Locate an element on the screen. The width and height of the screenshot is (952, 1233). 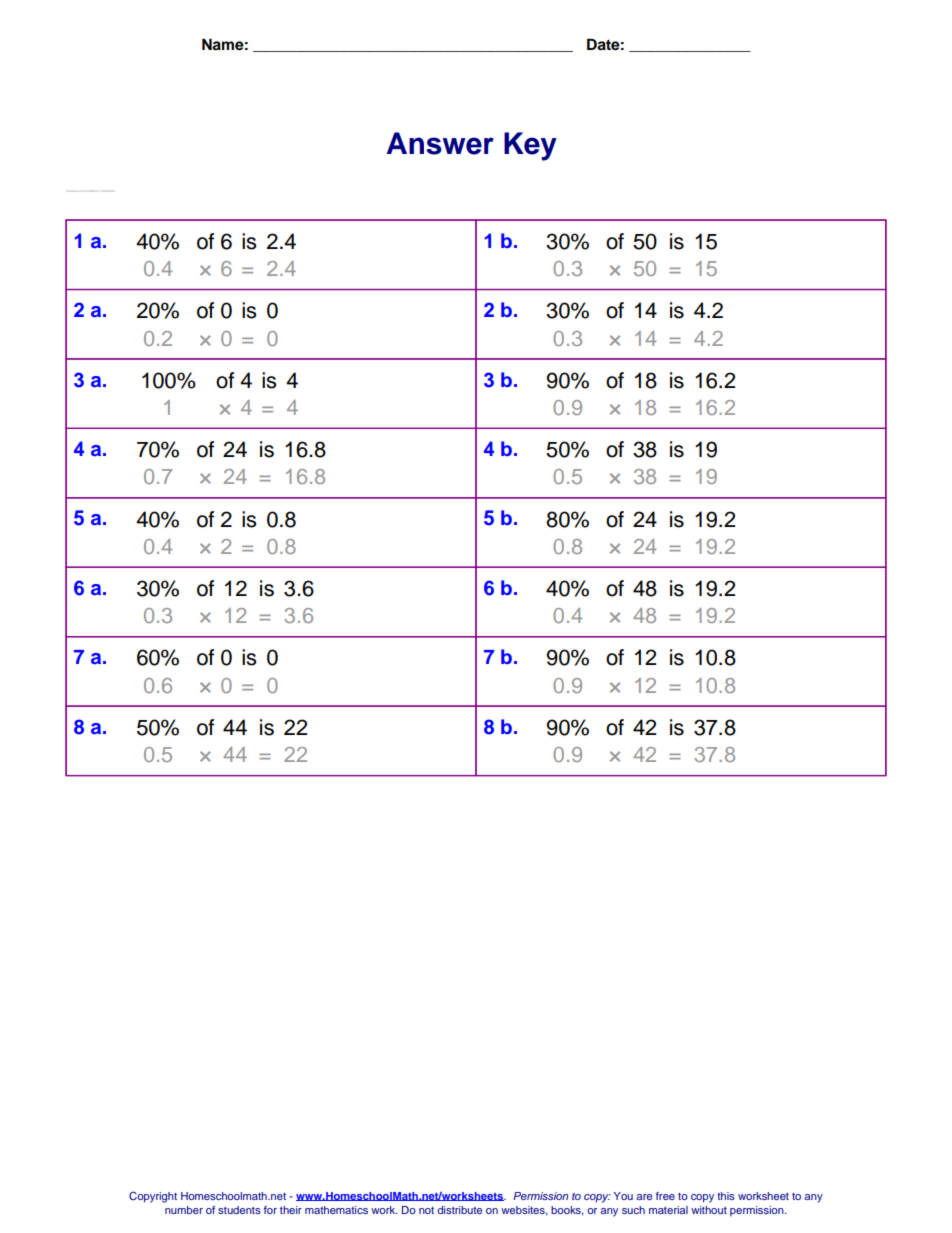
You is located at coordinates (623, 1196).
